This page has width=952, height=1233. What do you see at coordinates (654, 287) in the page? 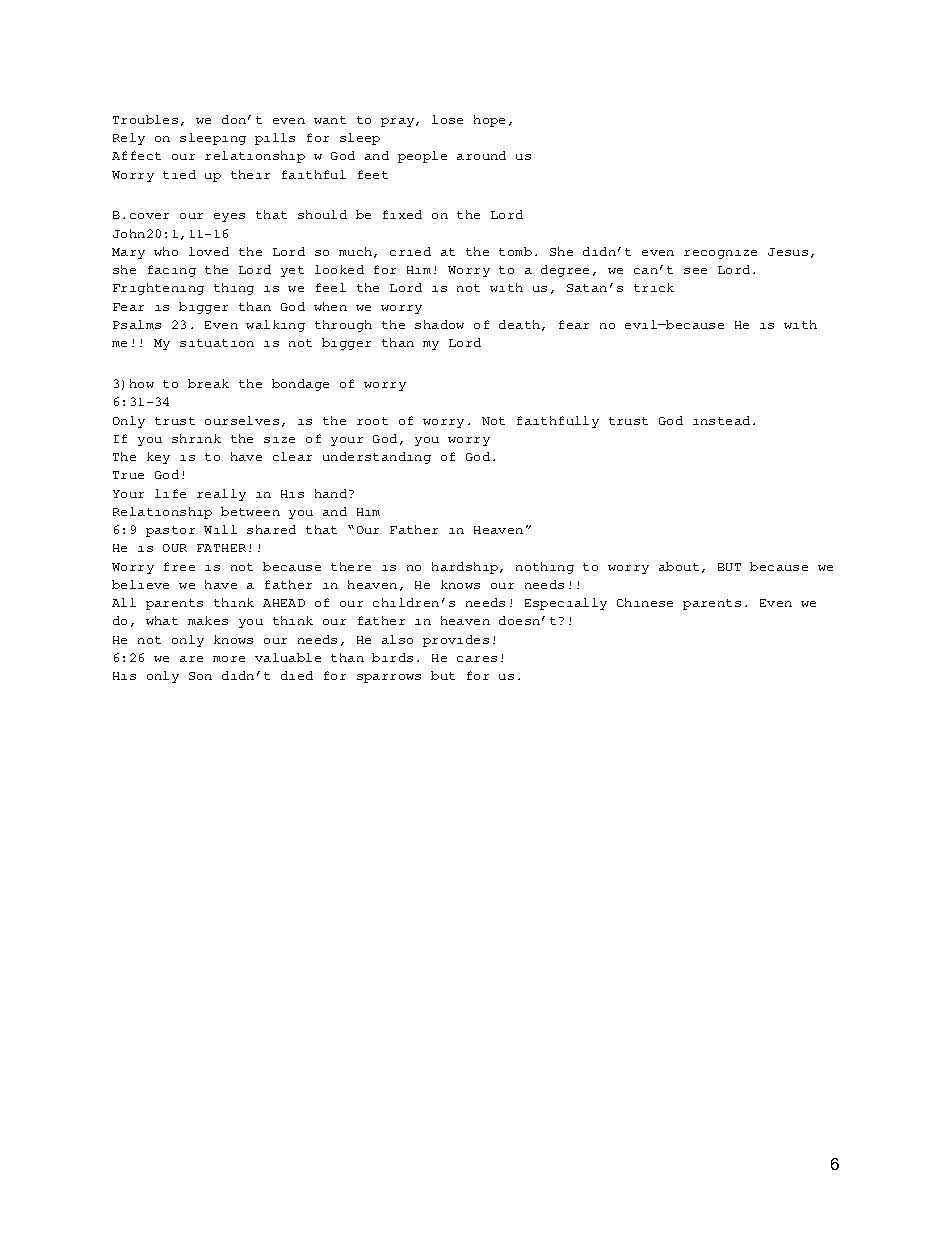
I see `trick` at bounding box center [654, 287].
